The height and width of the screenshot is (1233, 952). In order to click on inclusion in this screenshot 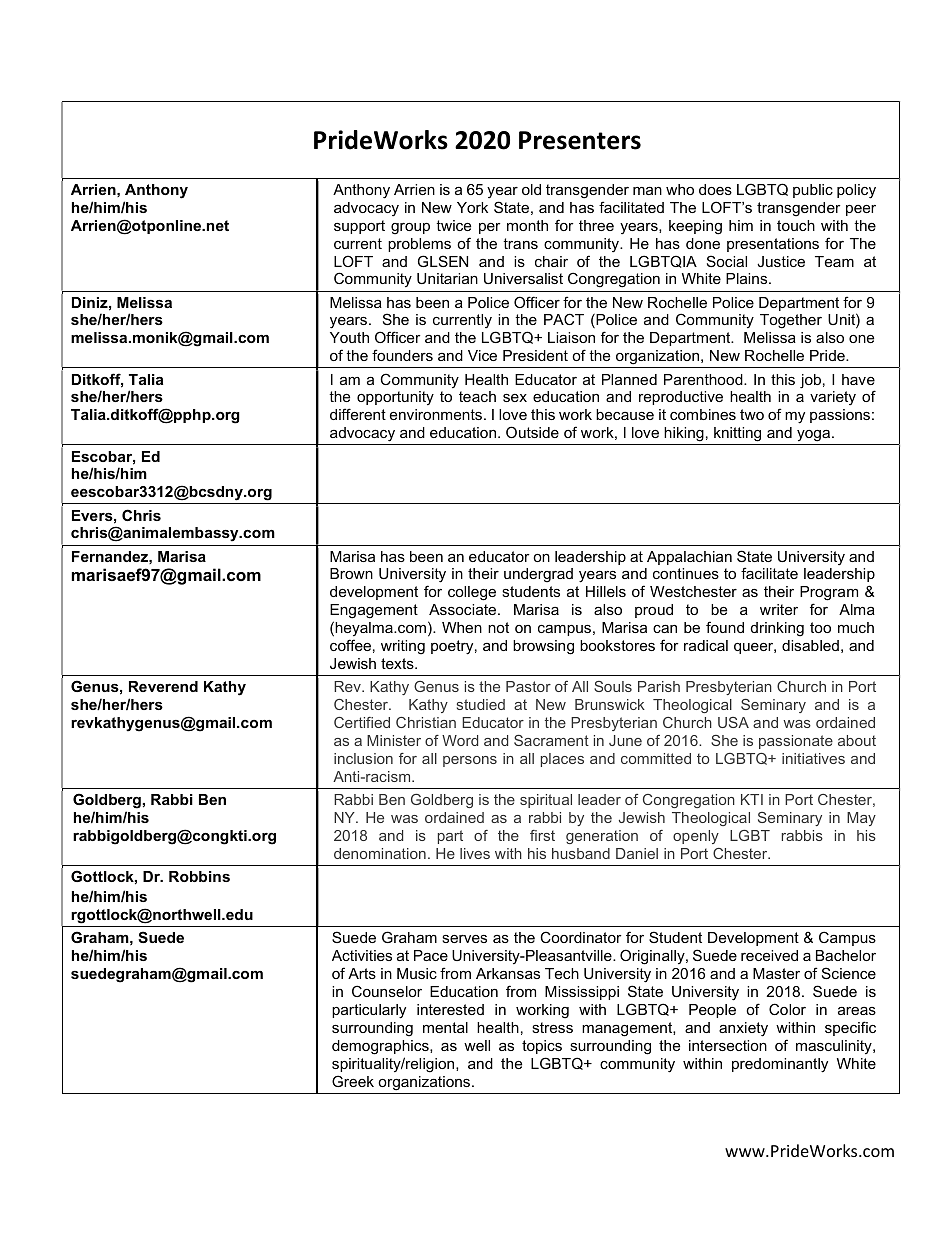, I will do `click(363, 758)`.
